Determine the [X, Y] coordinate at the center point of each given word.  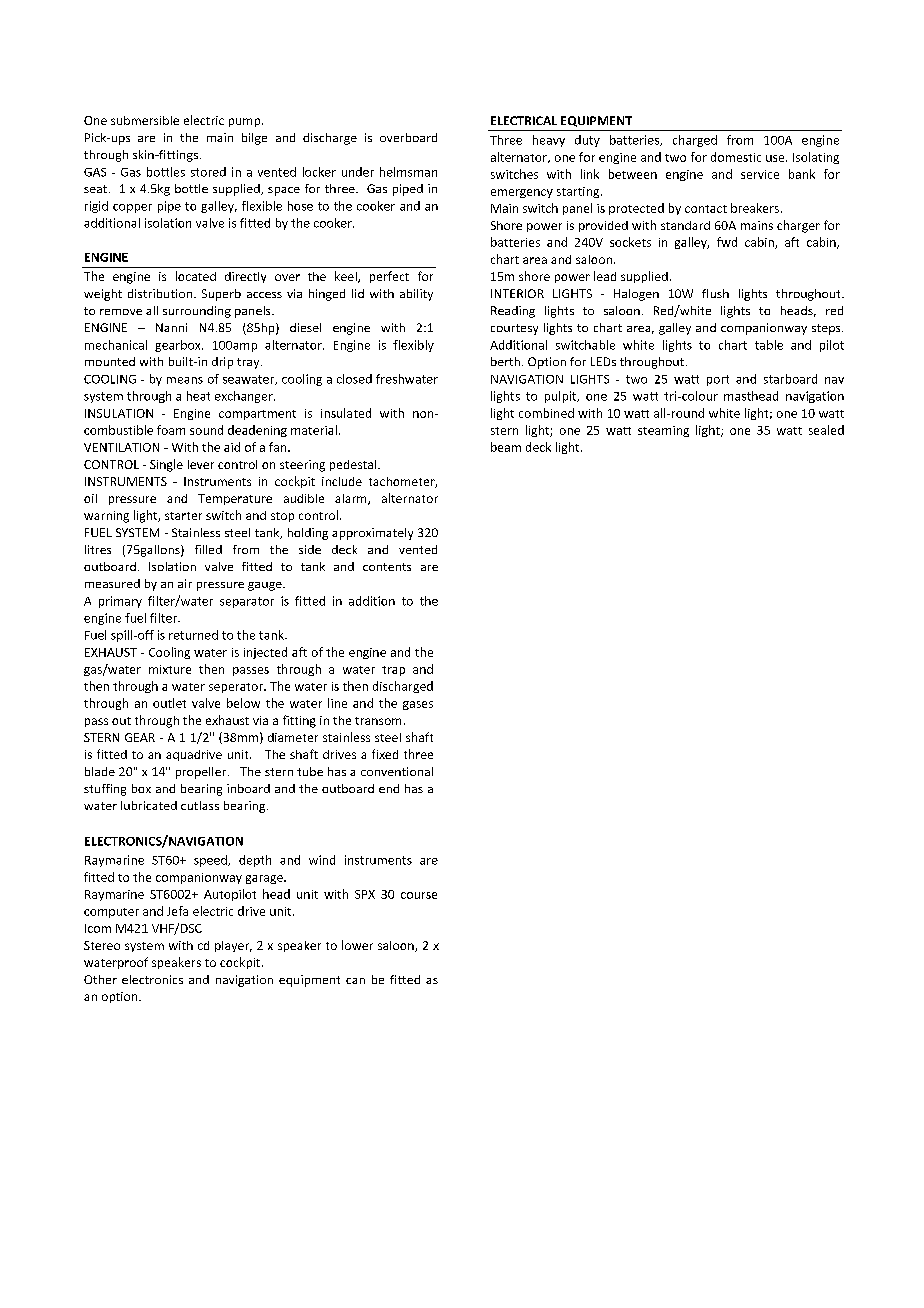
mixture [170, 669]
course [419, 895]
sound [206, 430]
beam [506, 447]
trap [393, 671]
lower [357, 945]
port [718, 380]
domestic [736, 157]
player [233, 946]
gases [418, 705]
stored [208, 172]
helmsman [408, 172]
